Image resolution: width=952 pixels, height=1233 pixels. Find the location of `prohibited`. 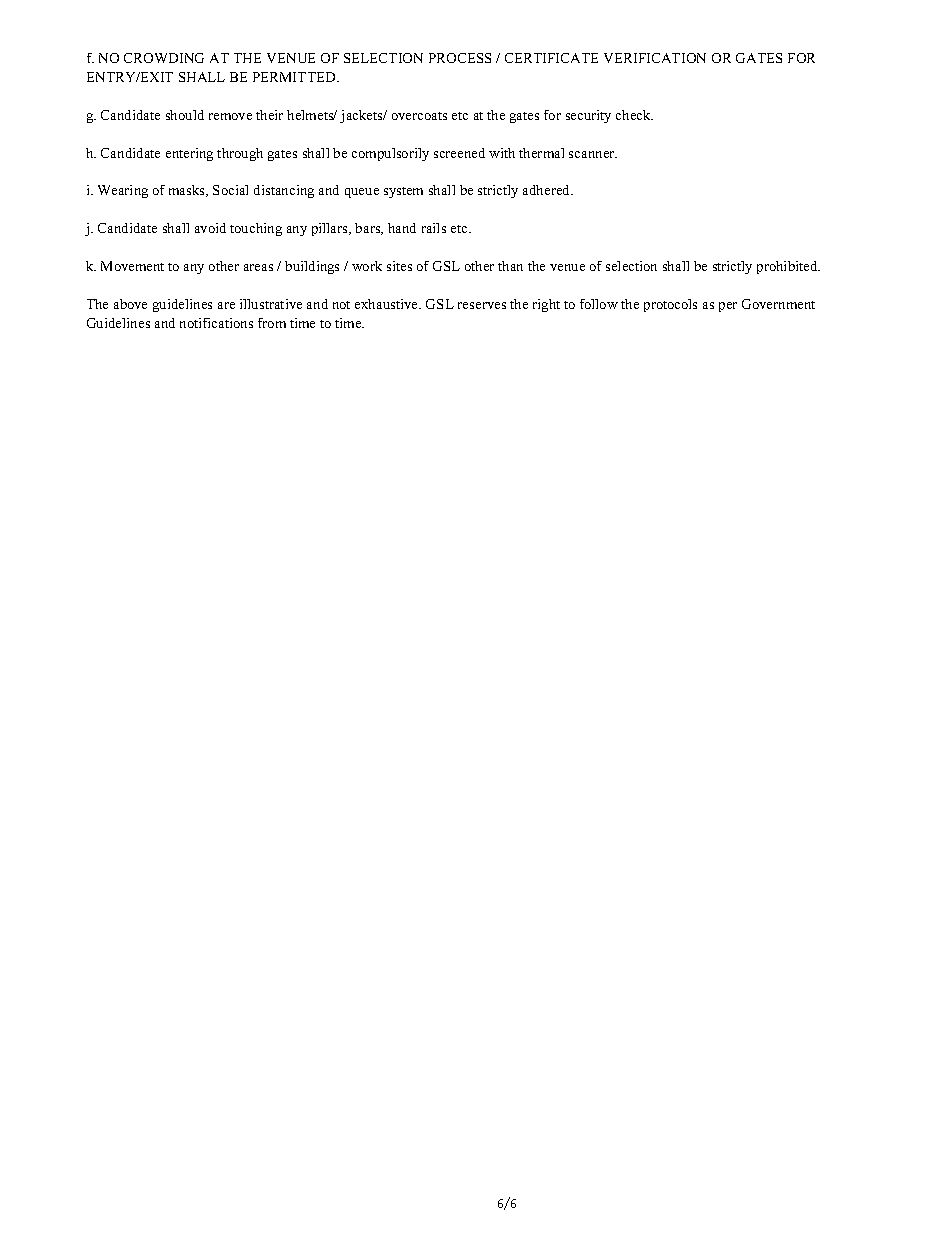

prohibited is located at coordinates (788, 267).
